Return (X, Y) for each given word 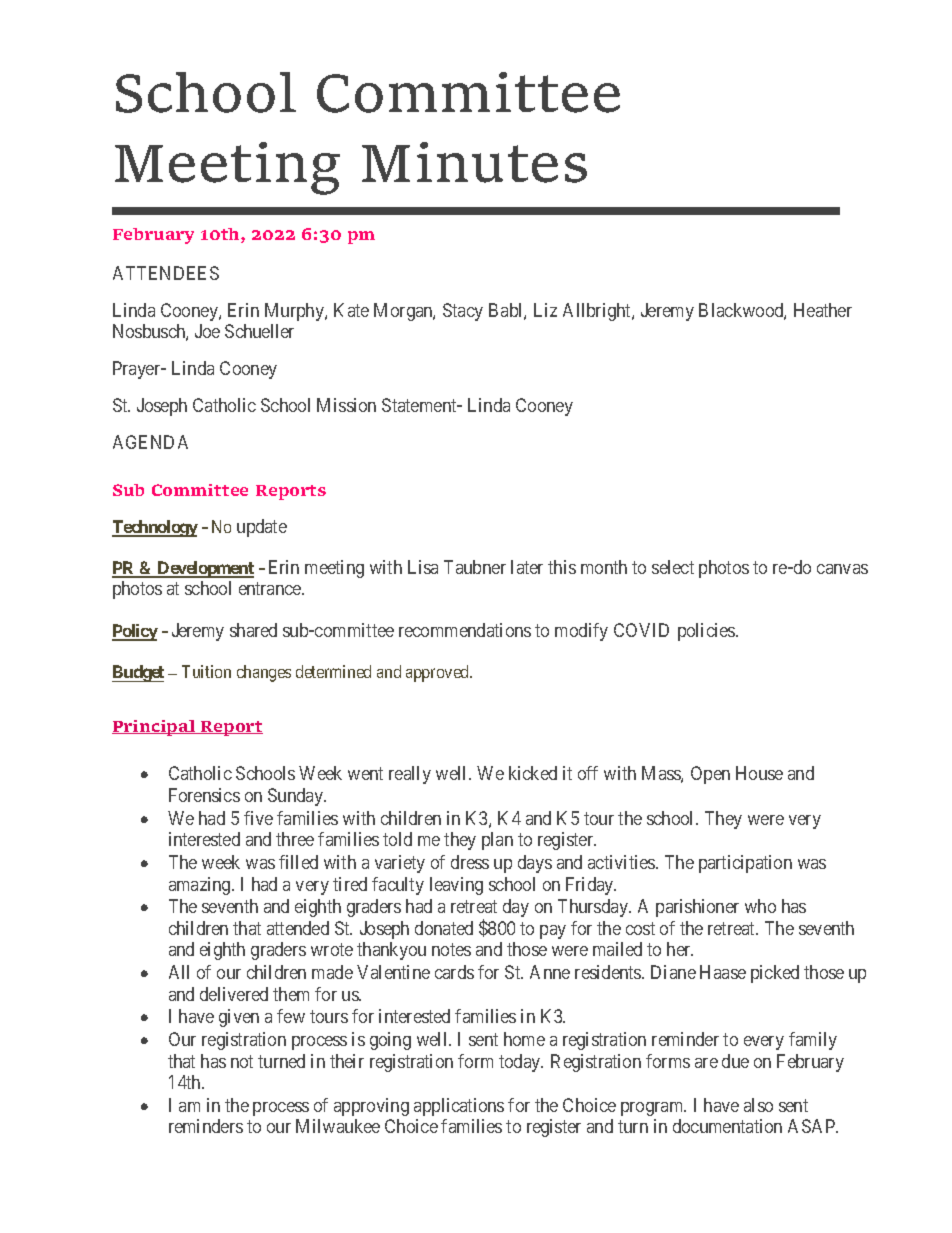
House (759, 773)
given (239, 1018)
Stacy (463, 312)
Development (205, 569)
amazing (201, 886)
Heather (823, 310)
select (673, 567)
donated (444, 928)
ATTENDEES (166, 273)
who (760, 906)
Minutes (474, 162)
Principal (155, 728)
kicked (533, 773)
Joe (207, 331)
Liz (545, 310)
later (527, 567)
